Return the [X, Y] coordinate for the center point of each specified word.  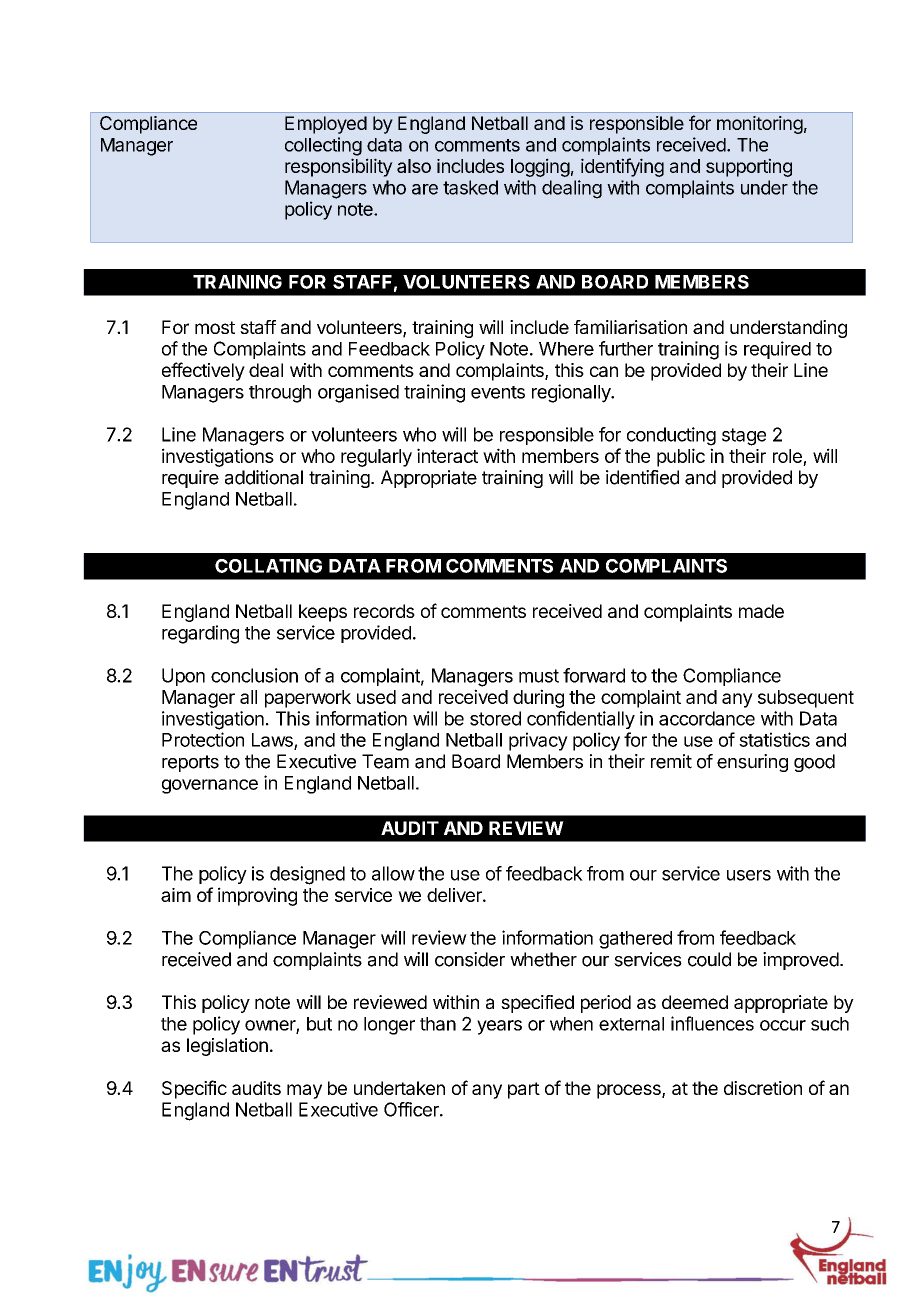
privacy [538, 741]
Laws [273, 741]
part [524, 1090]
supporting [749, 167]
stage [744, 437]
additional [264, 477]
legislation [227, 1047]
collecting [323, 146]
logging [540, 167]
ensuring [752, 763]
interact [447, 455]
